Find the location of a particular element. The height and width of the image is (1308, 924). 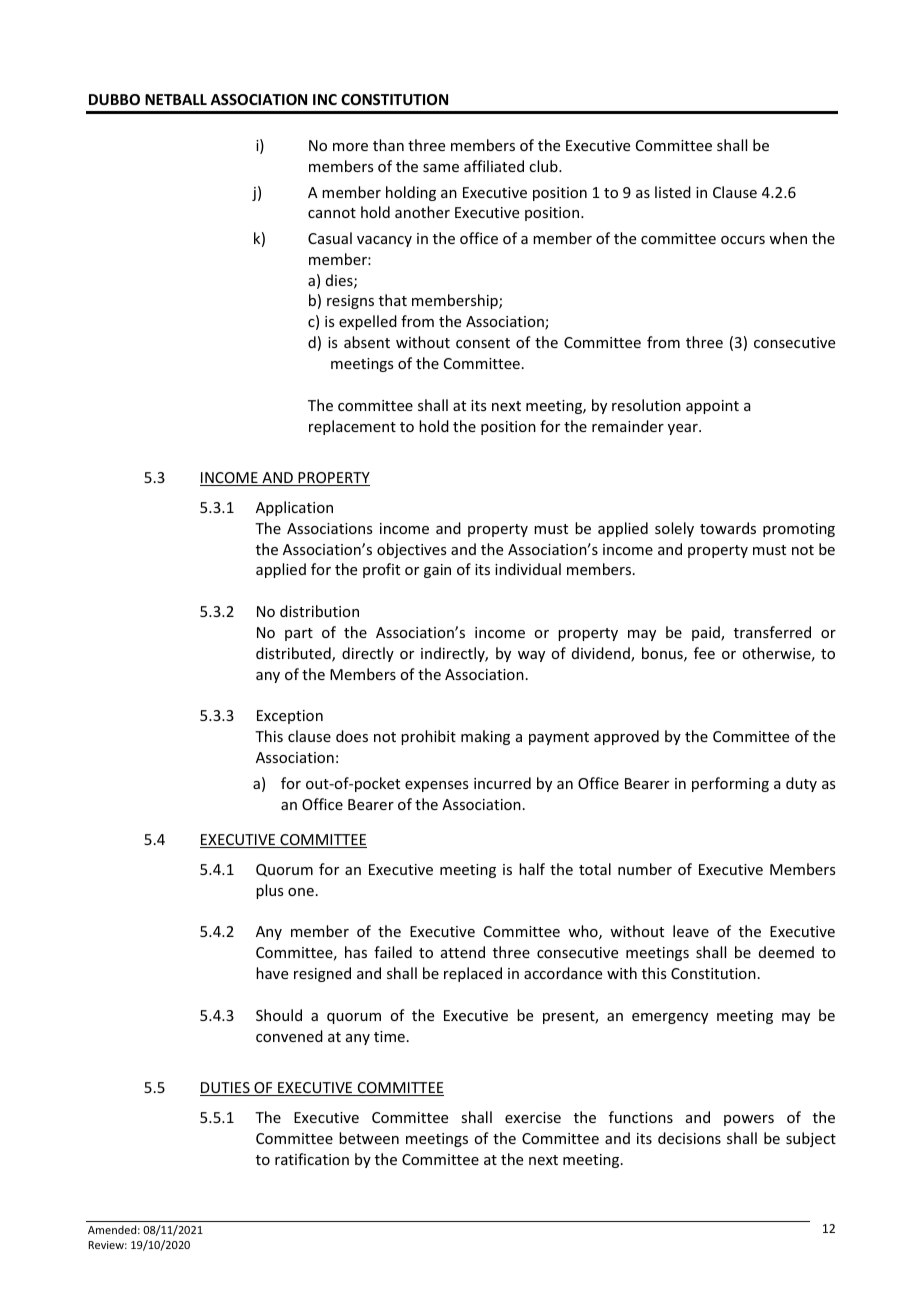

DUTIES is located at coordinates (226, 1089).
